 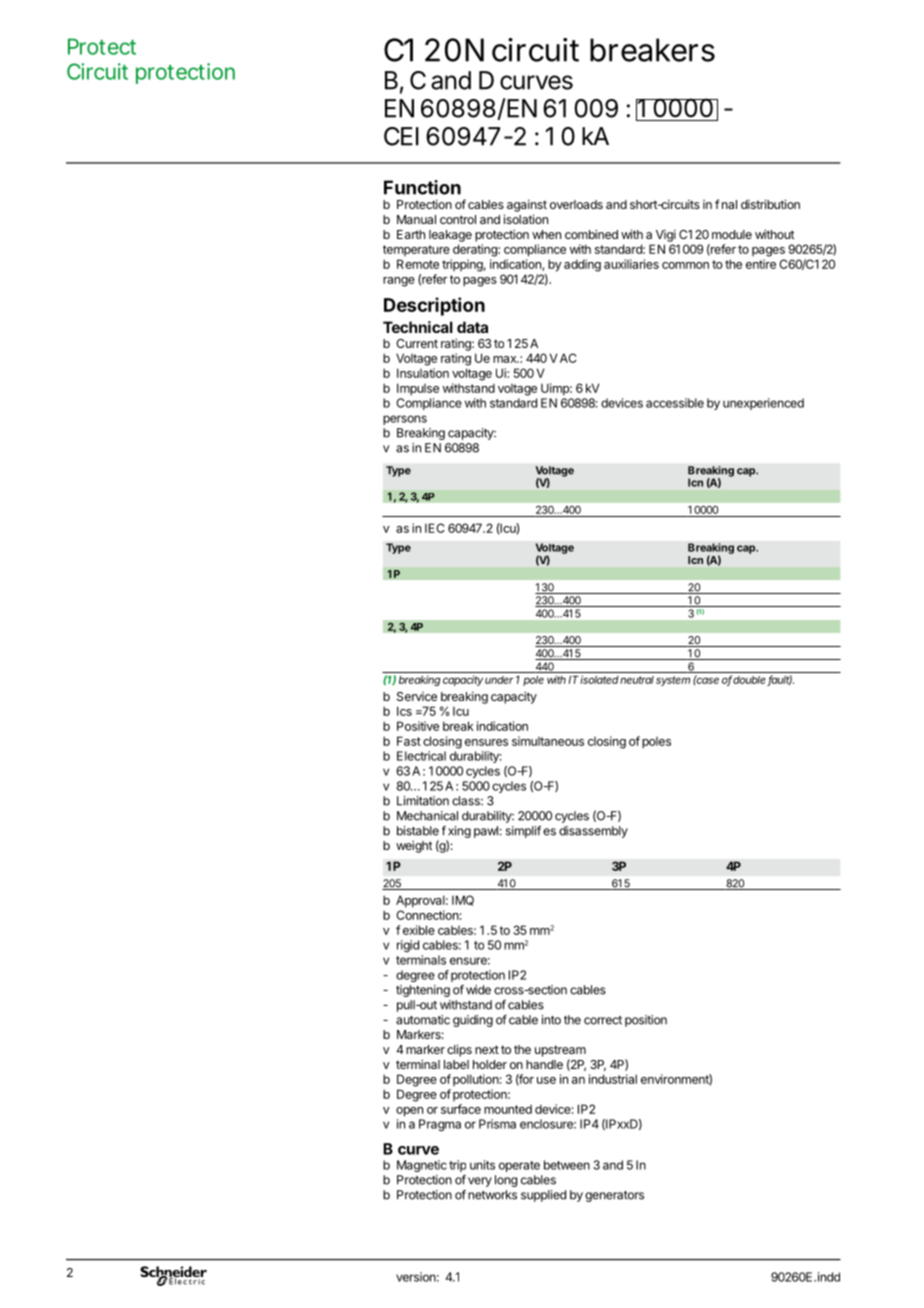 I want to click on correct, so click(x=603, y=1020).
